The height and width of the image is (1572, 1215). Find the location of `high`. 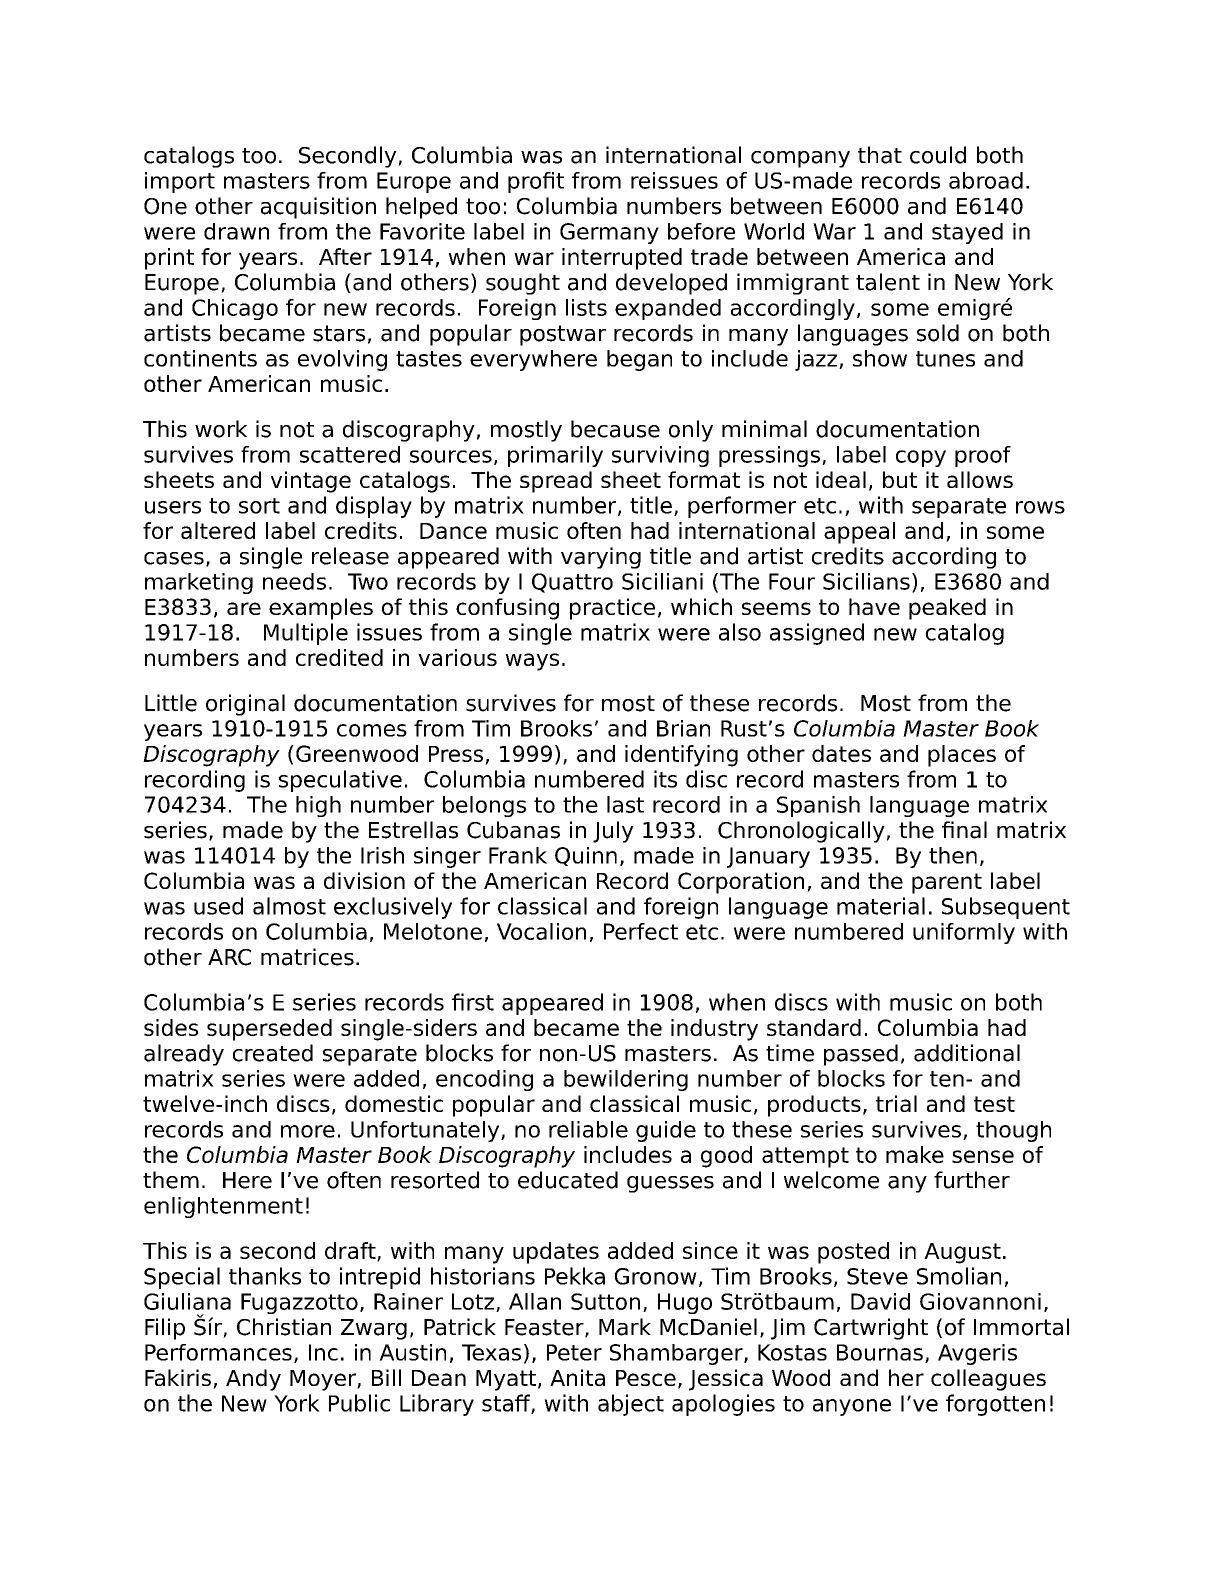

high is located at coordinates (318, 806).
